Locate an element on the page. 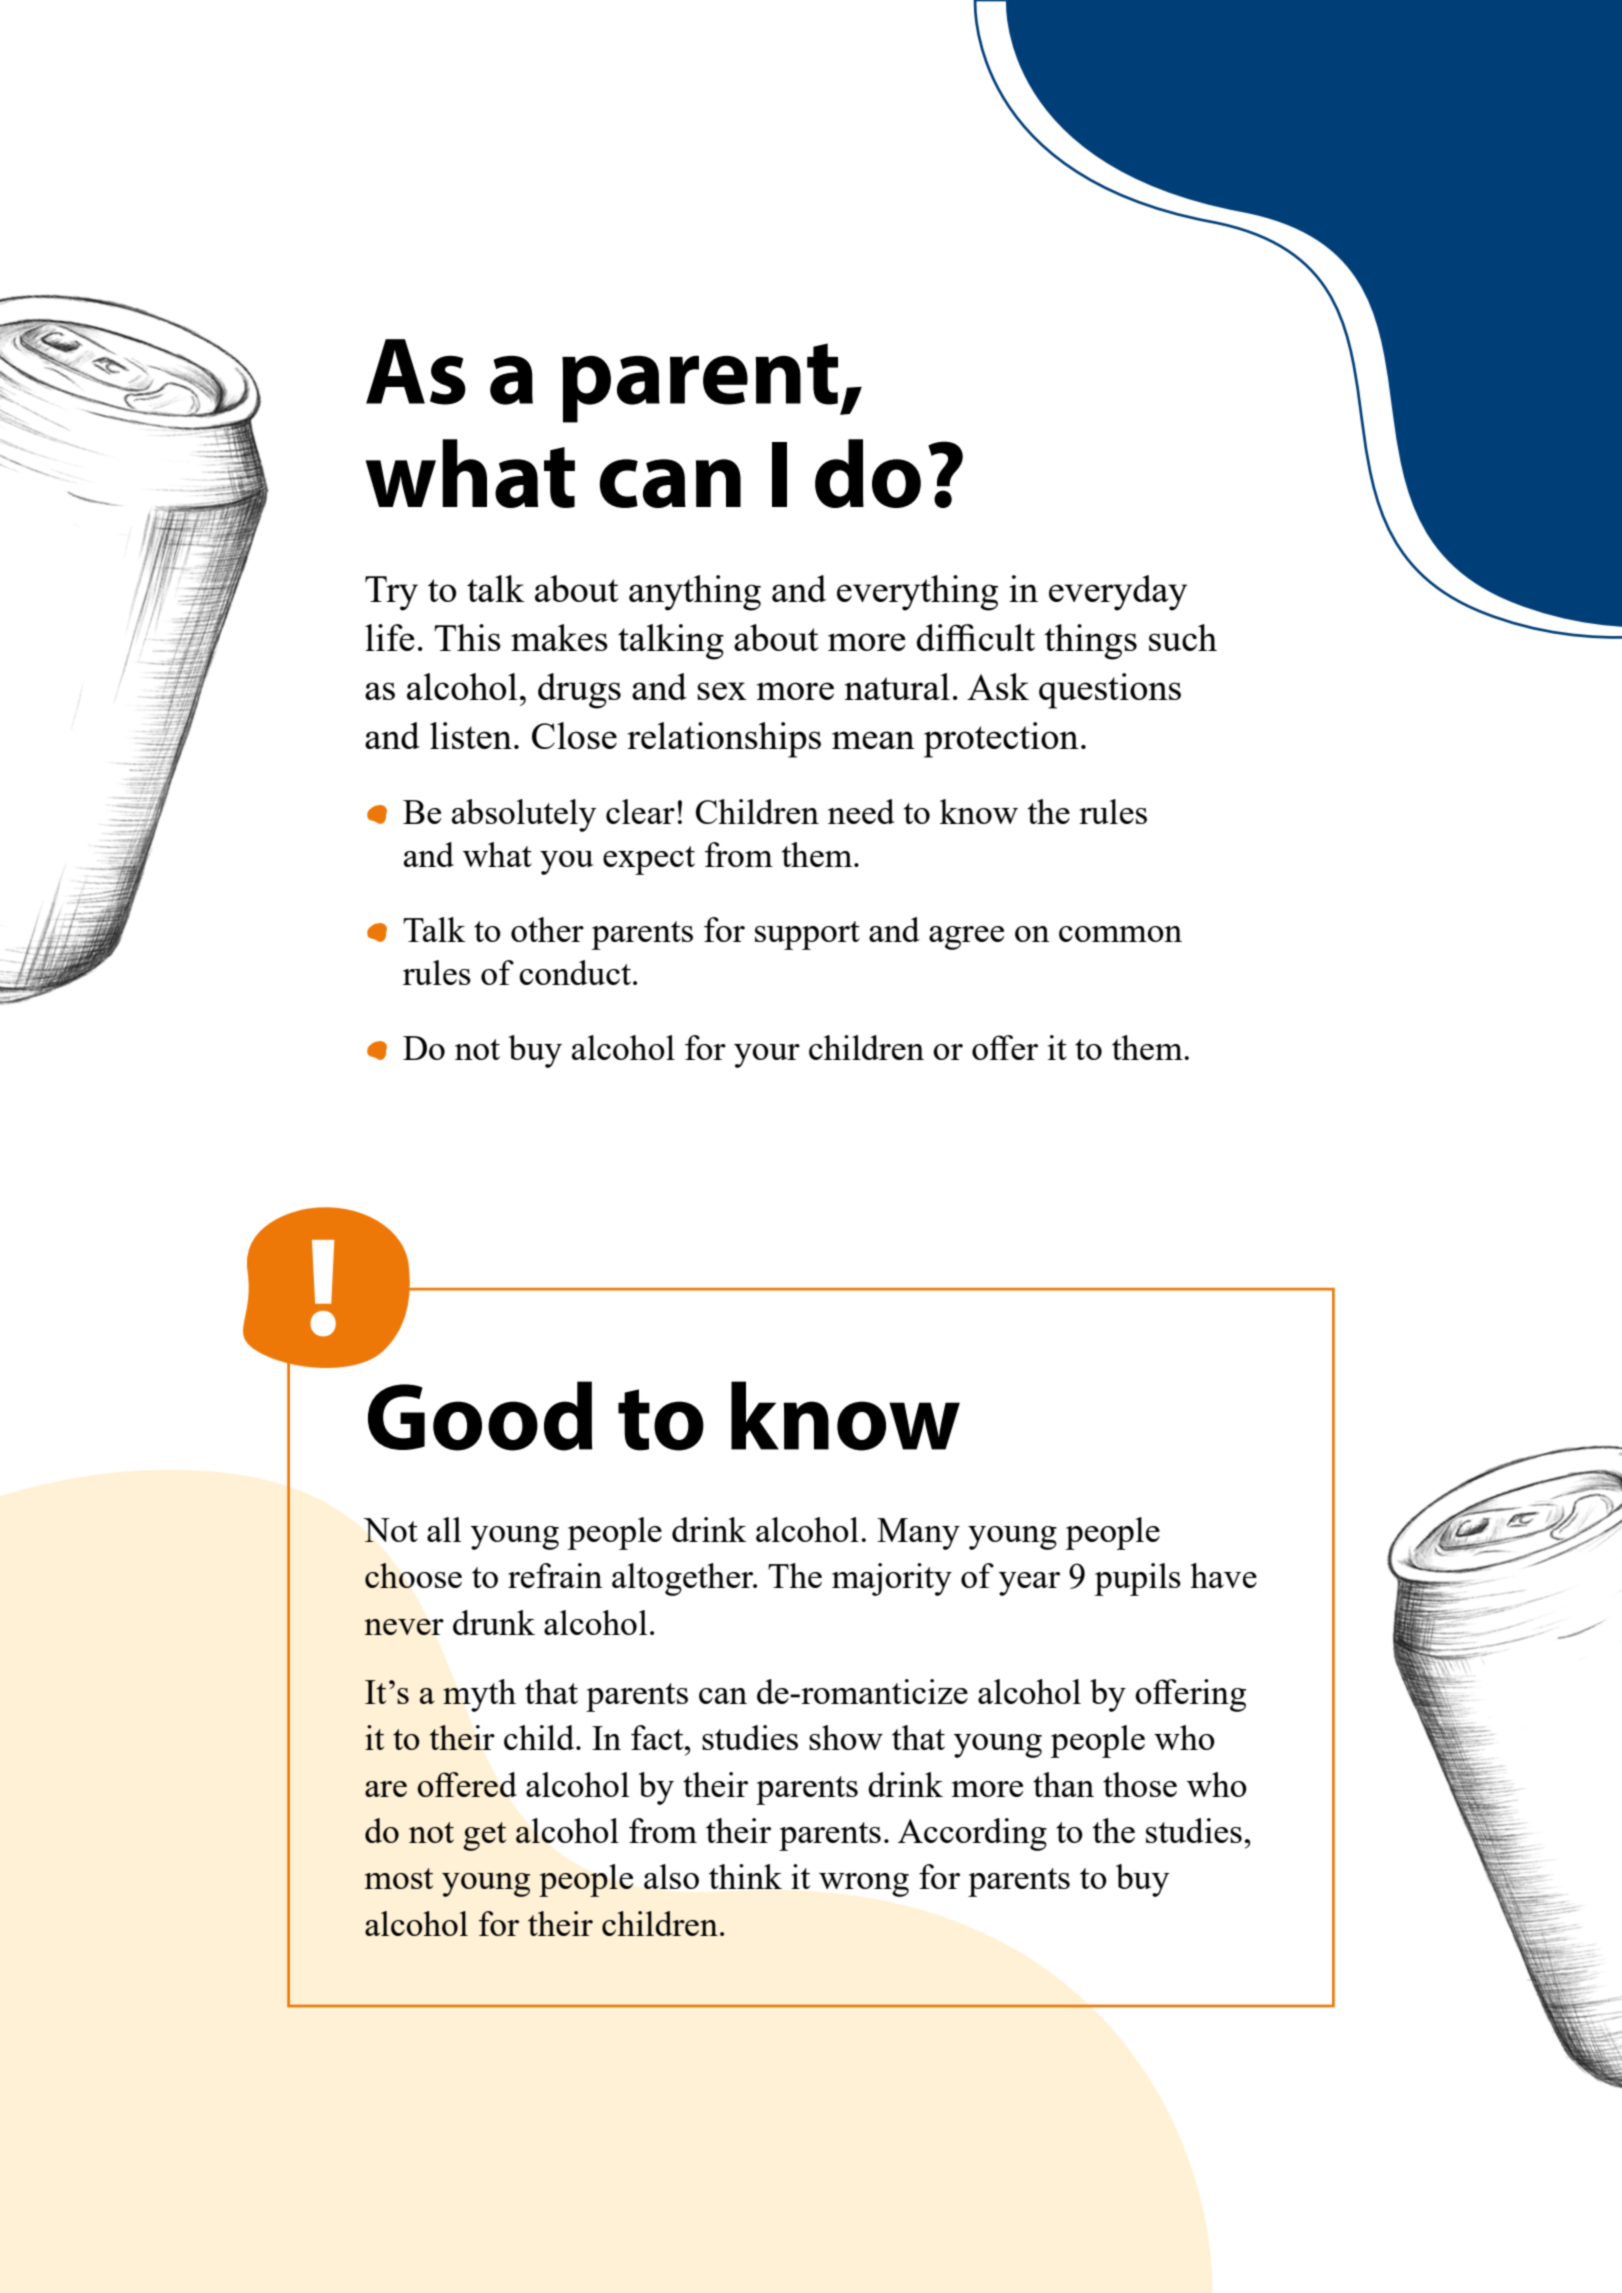  pupils is located at coordinates (1138, 1579).
